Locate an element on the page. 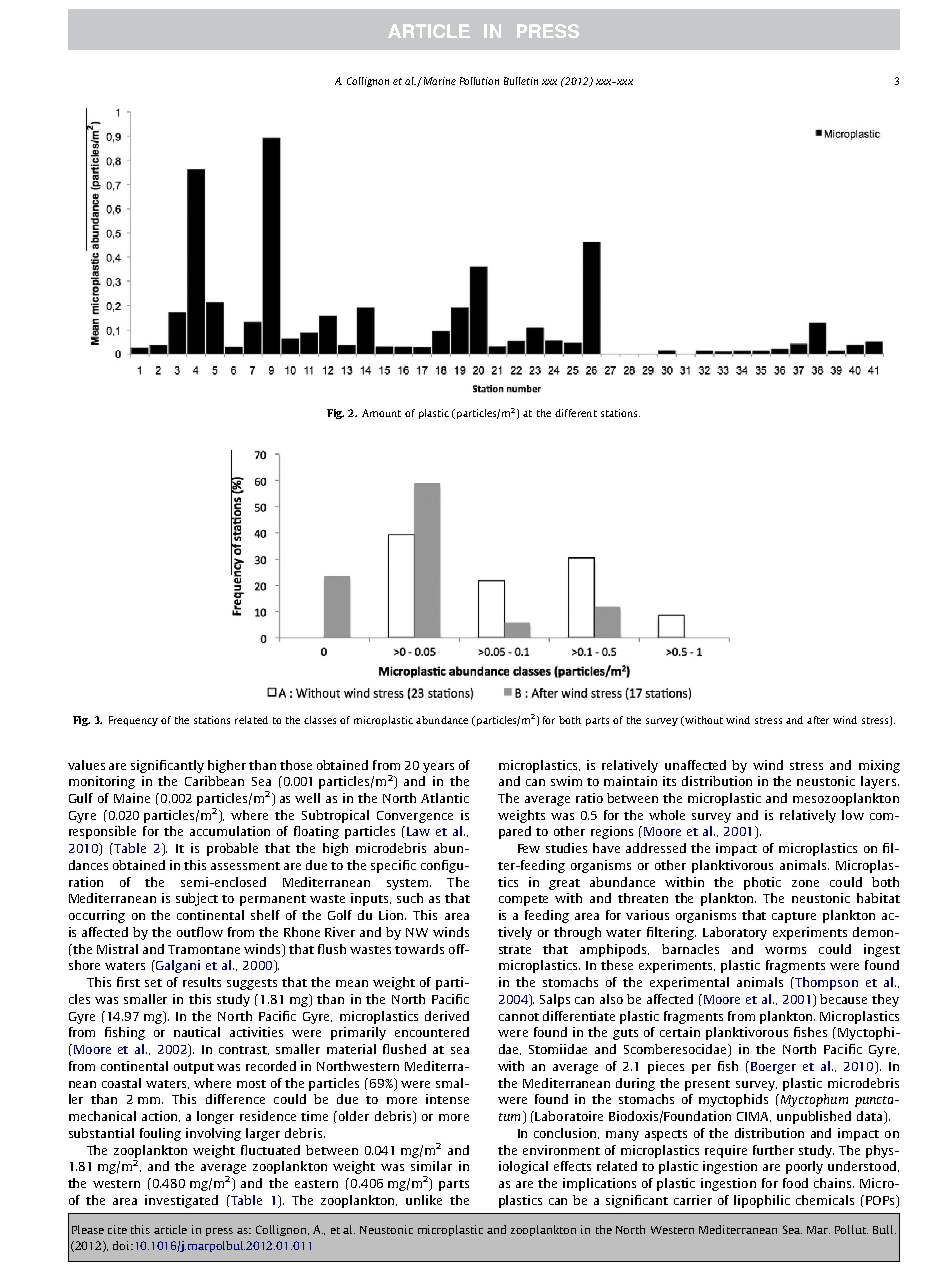  classes is located at coordinates (320, 720).
